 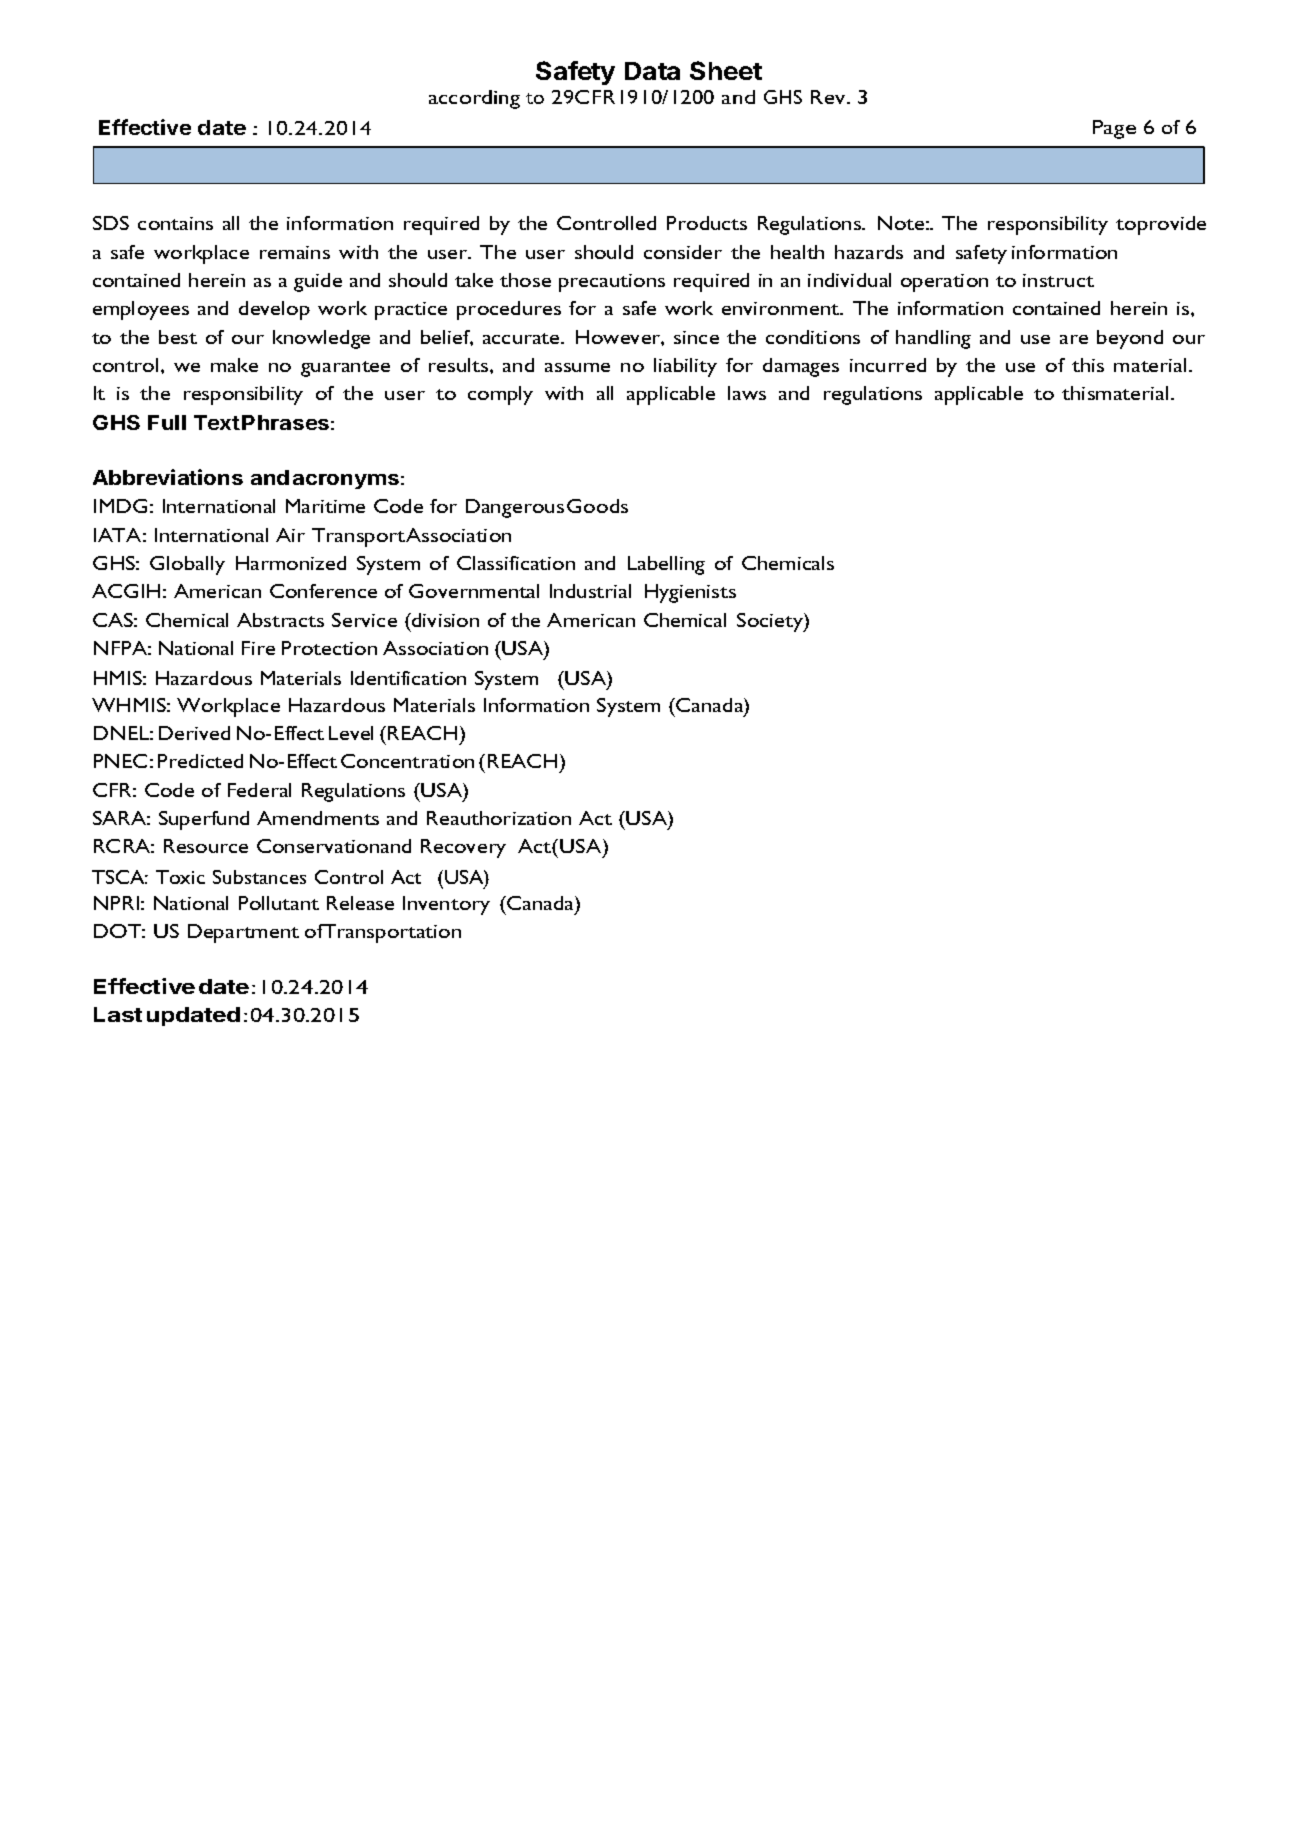 What do you see at coordinates (274, 310) in the document?
I see `develop` at bounding box center [274, 310].
